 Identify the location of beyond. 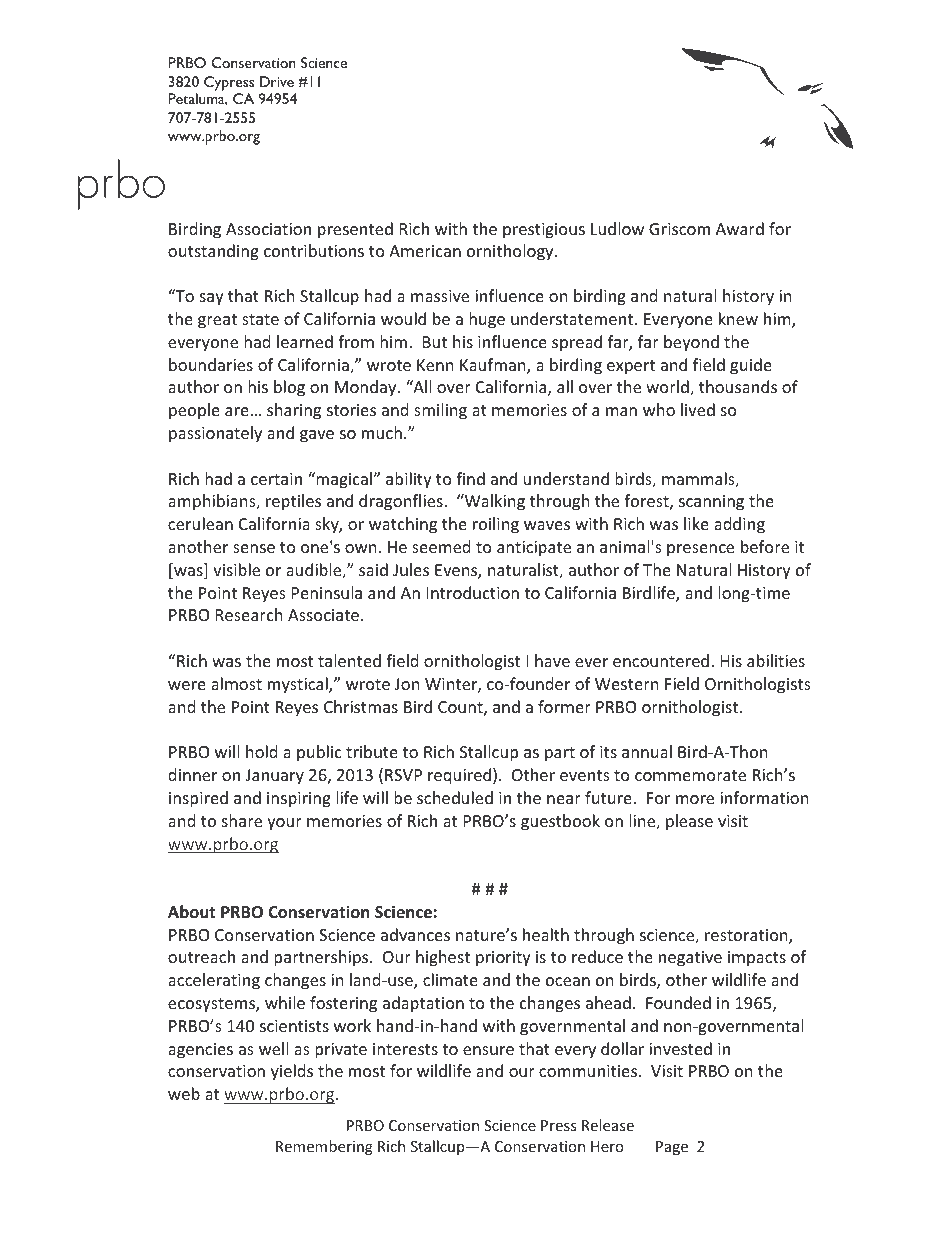
(691, 343).
